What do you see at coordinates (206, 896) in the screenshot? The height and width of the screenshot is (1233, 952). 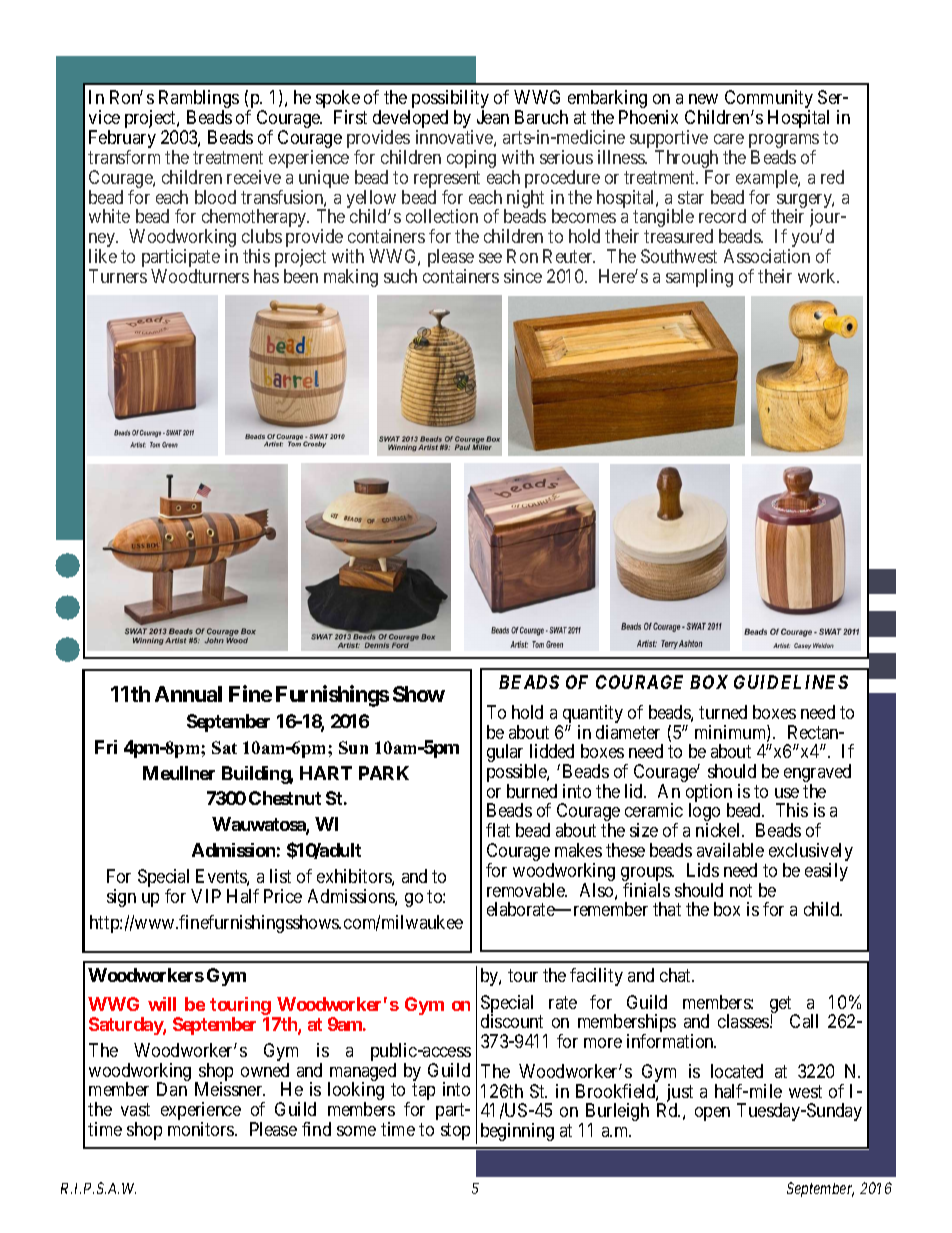 I see `VIP` at bounding box center [206, 896].
